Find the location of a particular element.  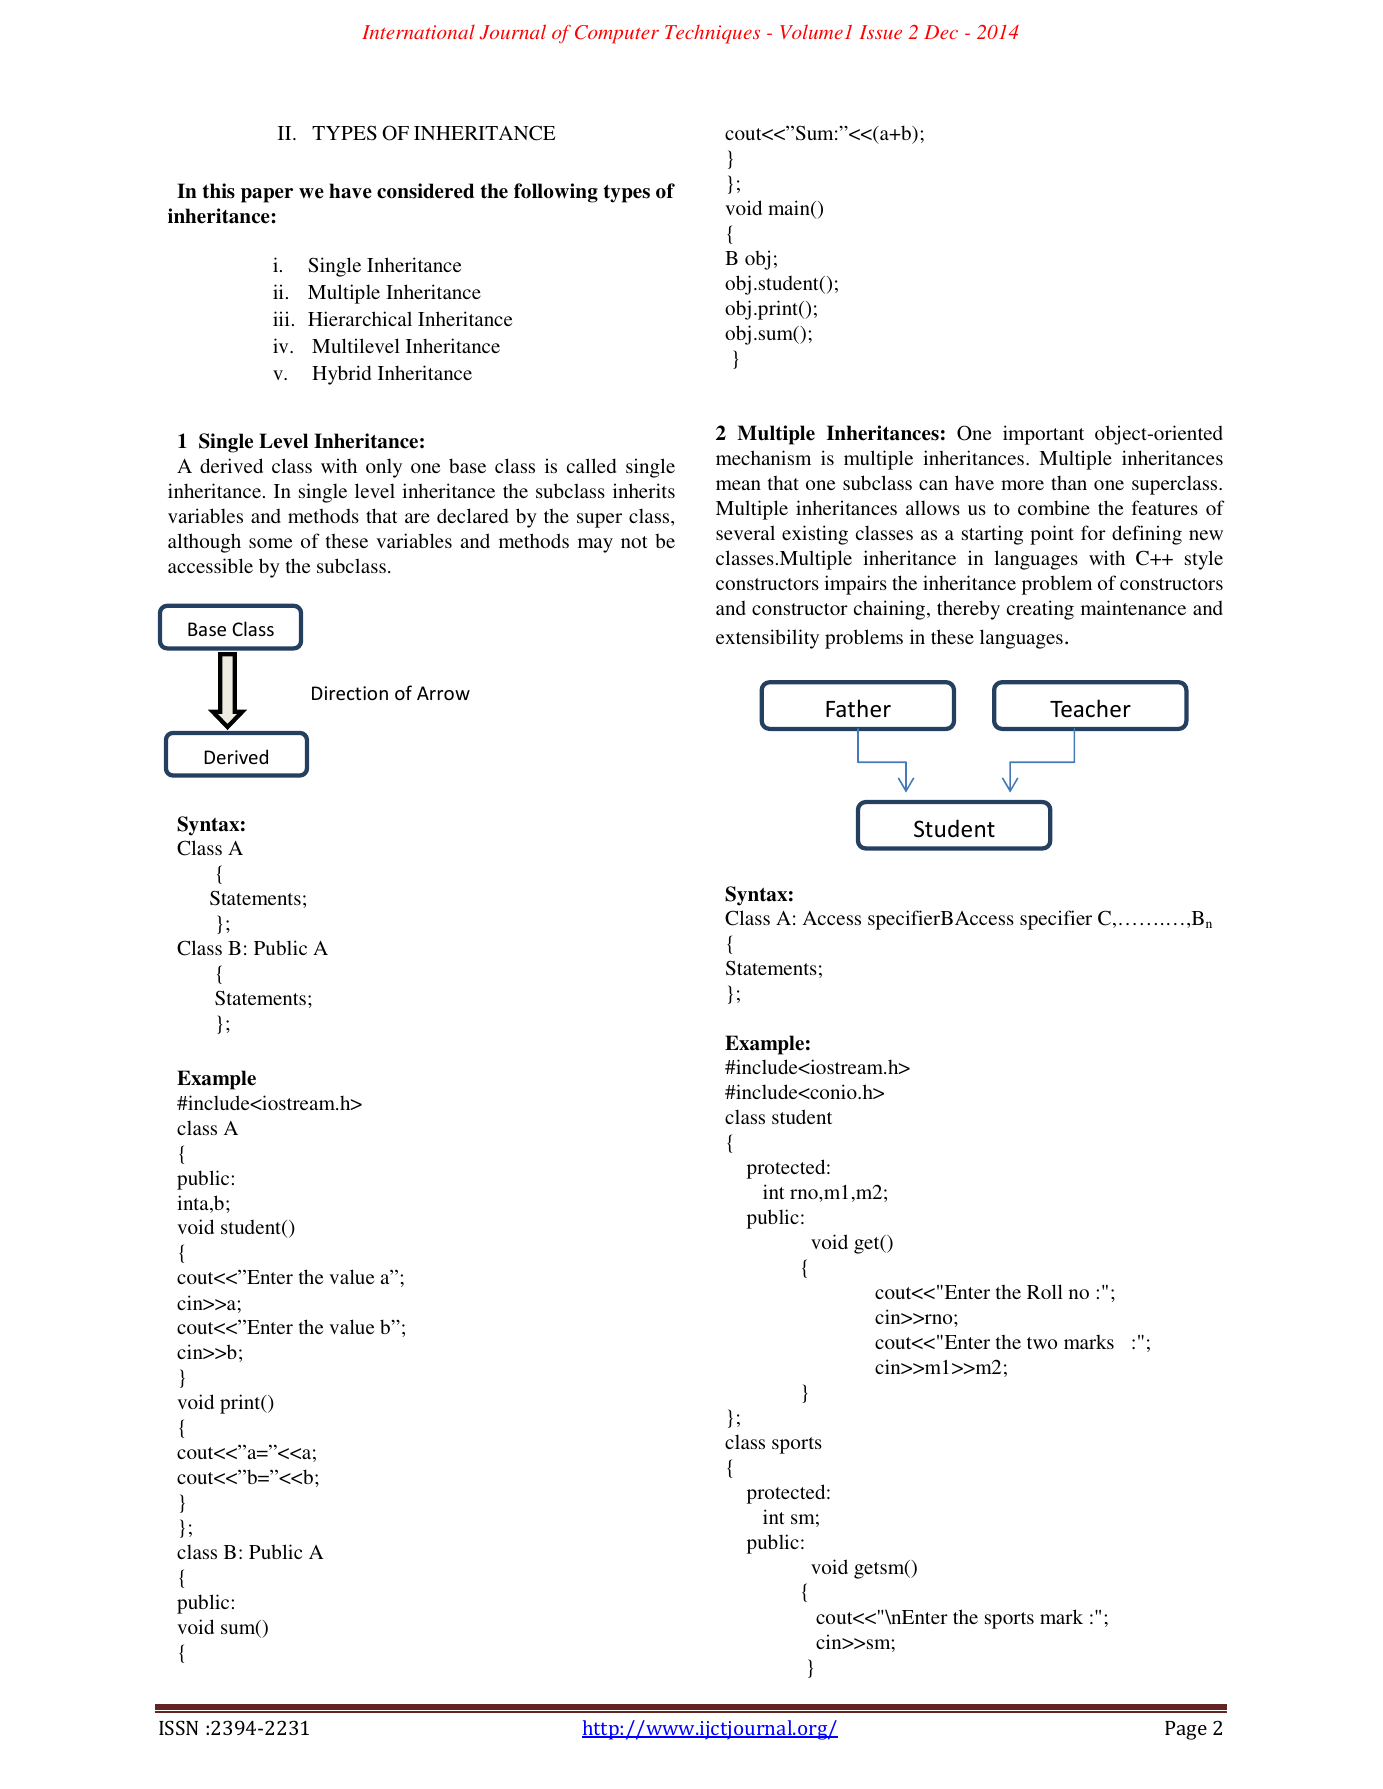

ISSN is located at coordinates (178, 1727).
